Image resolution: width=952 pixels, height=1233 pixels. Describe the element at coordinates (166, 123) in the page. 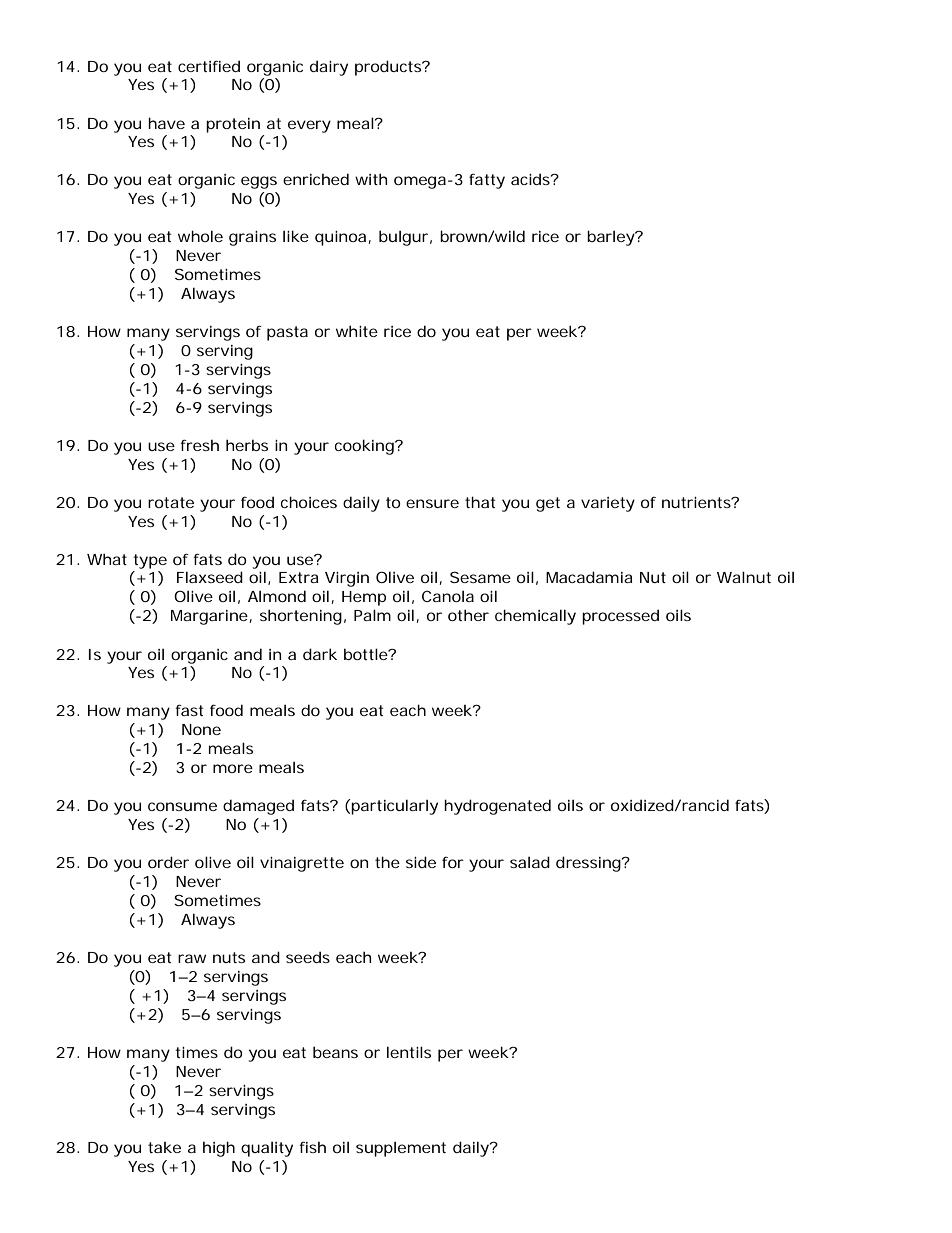

I see `have` at that location.
